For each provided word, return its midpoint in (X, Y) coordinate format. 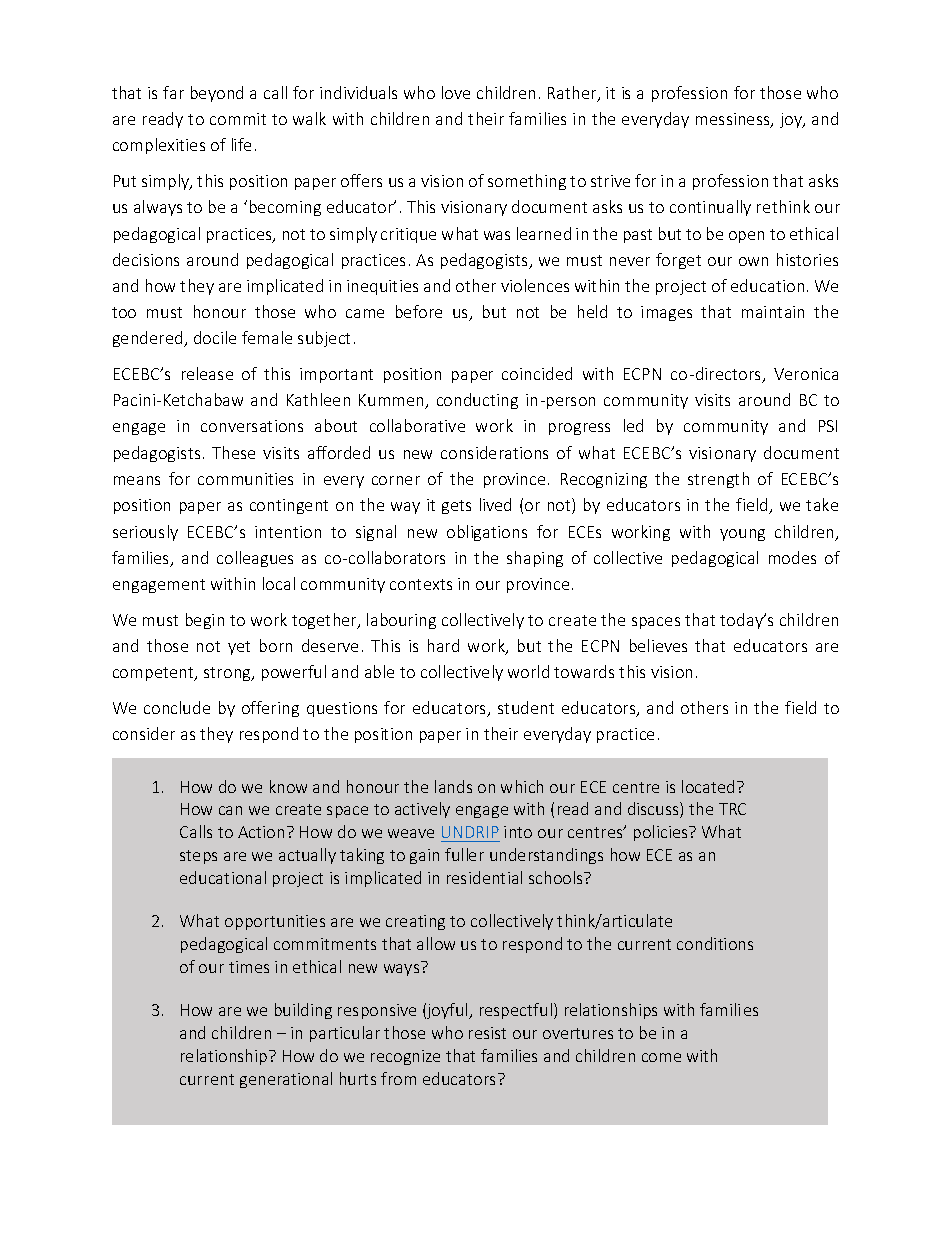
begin (205, 621)
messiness (734, 120)
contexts (421, 584)
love (456, 92)
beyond (217, 94)
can (230, 810)
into (518, 832)
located (708, 786)
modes (792, 557)
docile (215, 337)
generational (286, 1080)
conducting (477, 401)
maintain (773, 312)
